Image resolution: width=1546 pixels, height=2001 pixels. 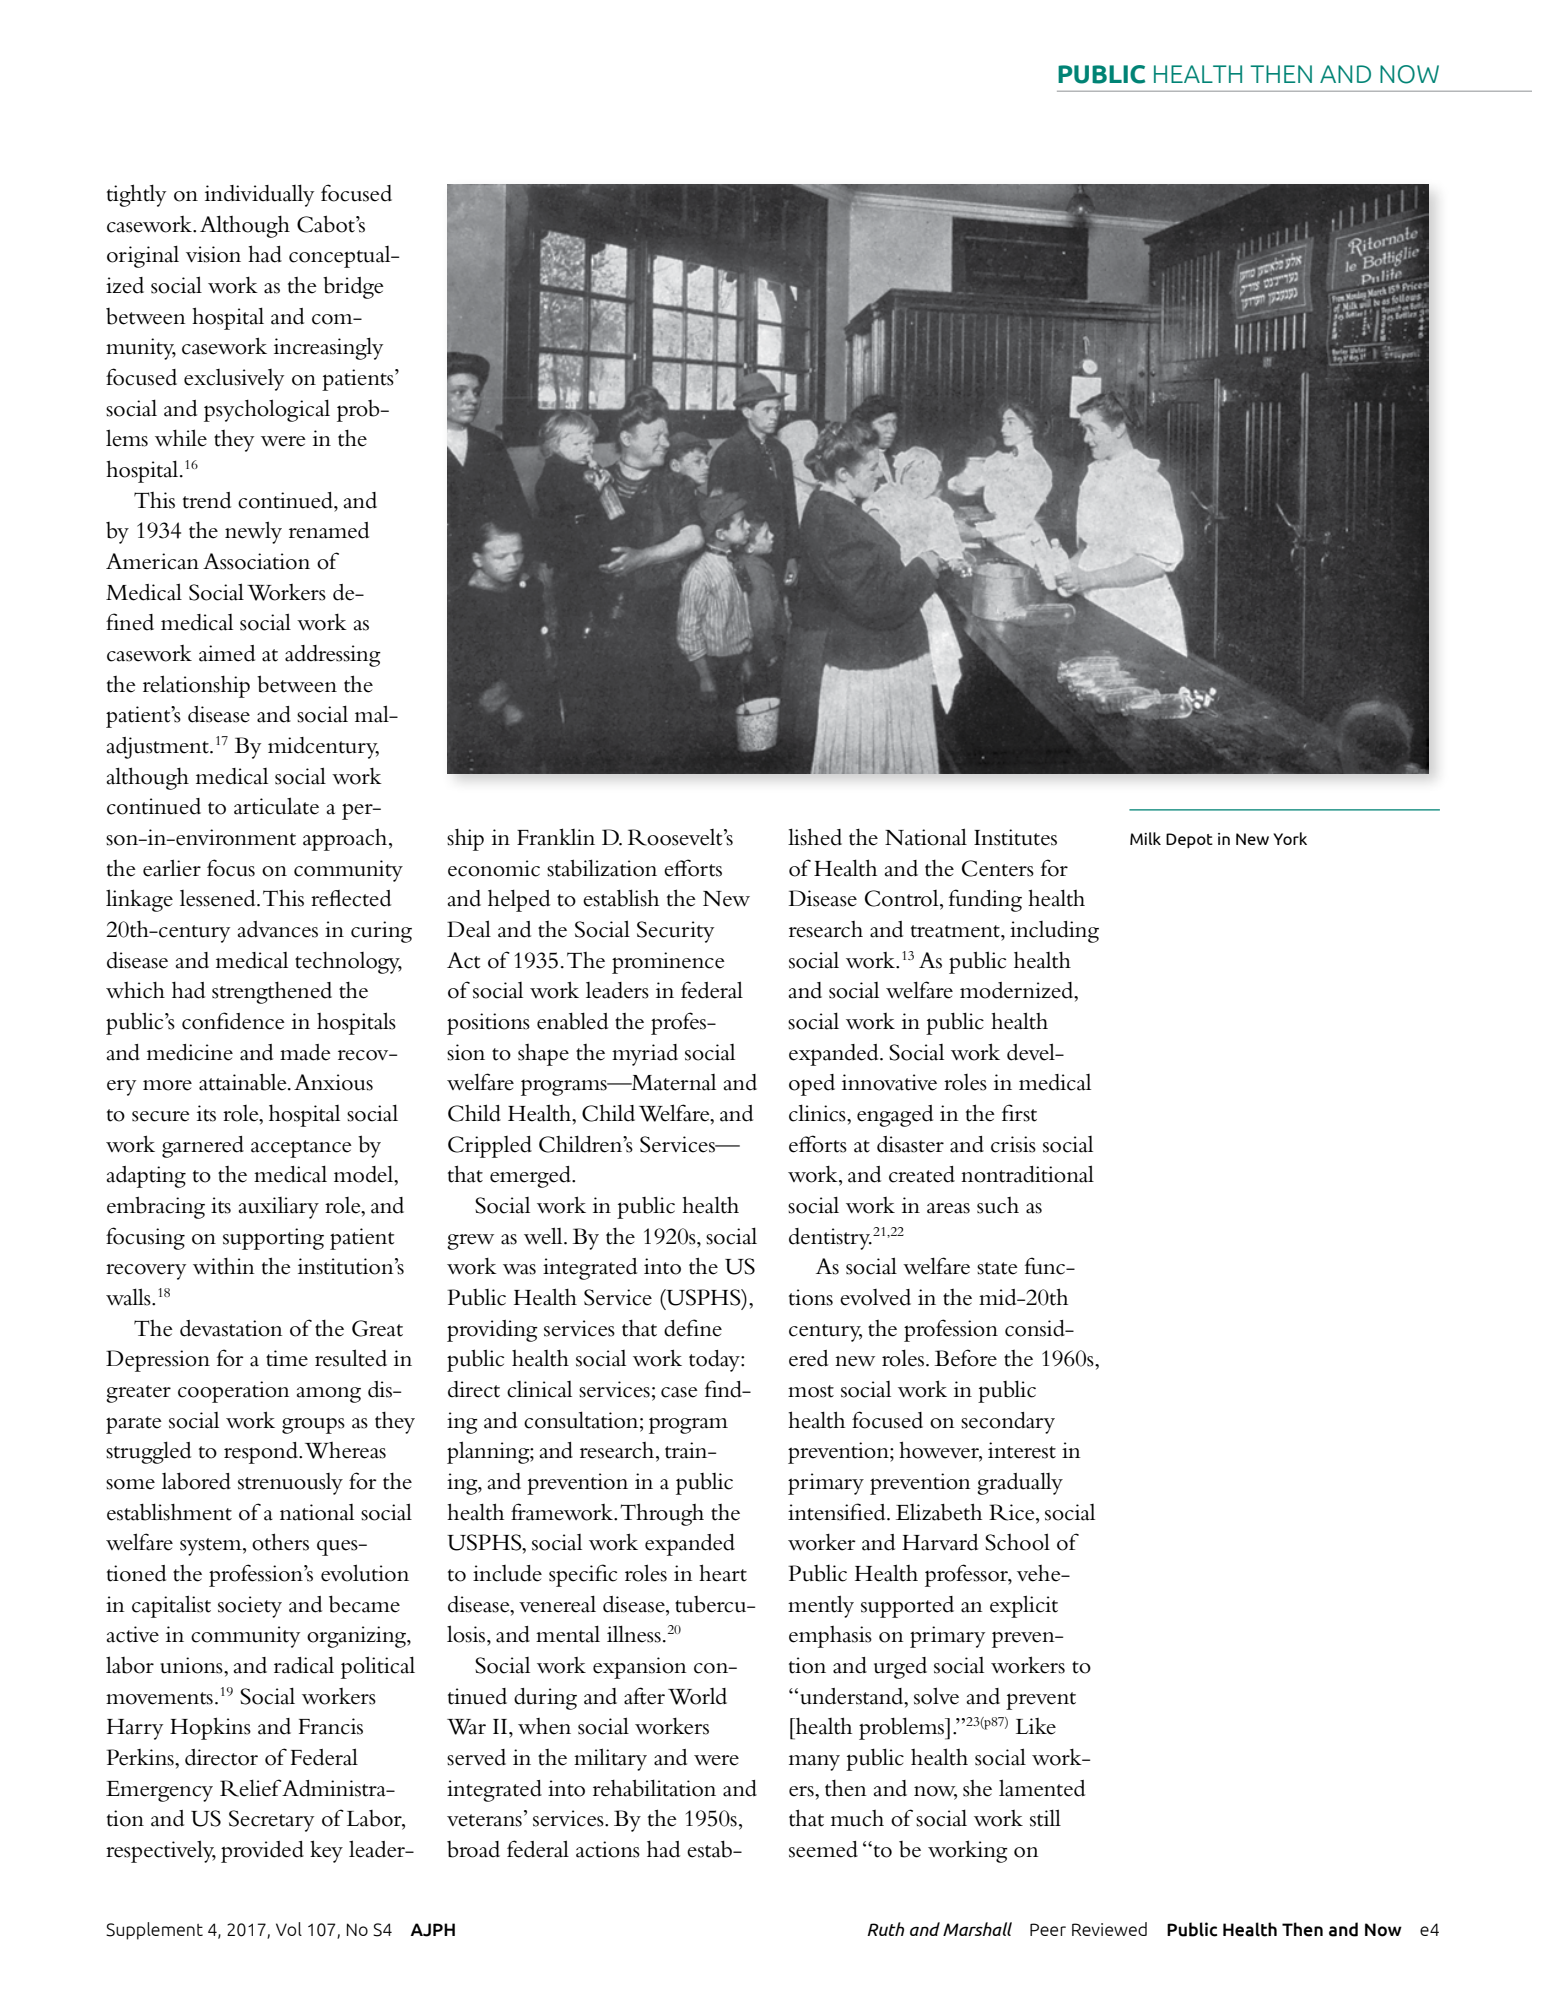 I want to click on Depot, so click(x=1189, y=840).
